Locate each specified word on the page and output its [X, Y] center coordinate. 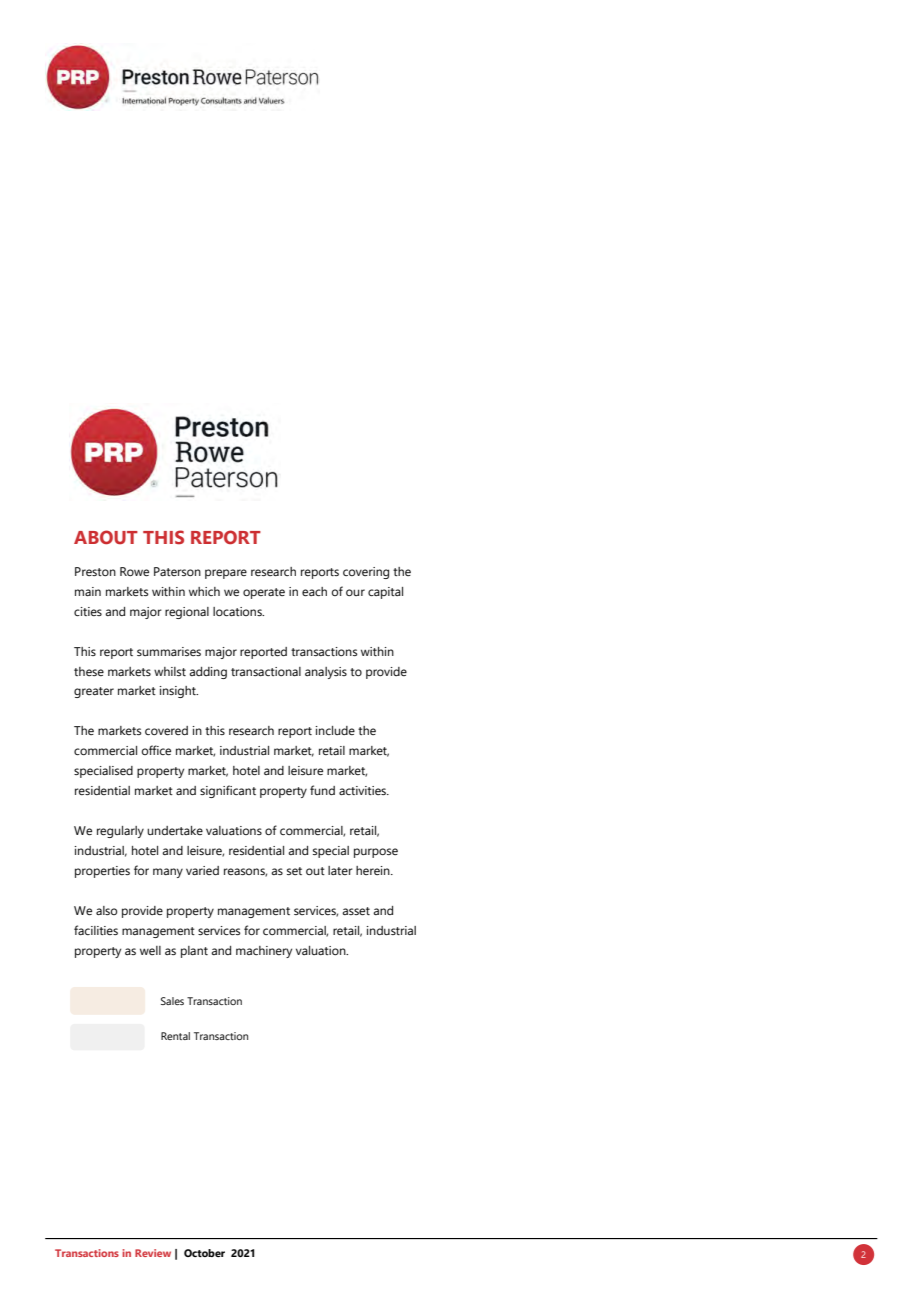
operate [264, 593]
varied [202, 870]
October [204, 1253]
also [106, 910]
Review [153, 1253]
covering [366, 573]
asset [356, 911]
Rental [175, 1036]
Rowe [134, 571]
